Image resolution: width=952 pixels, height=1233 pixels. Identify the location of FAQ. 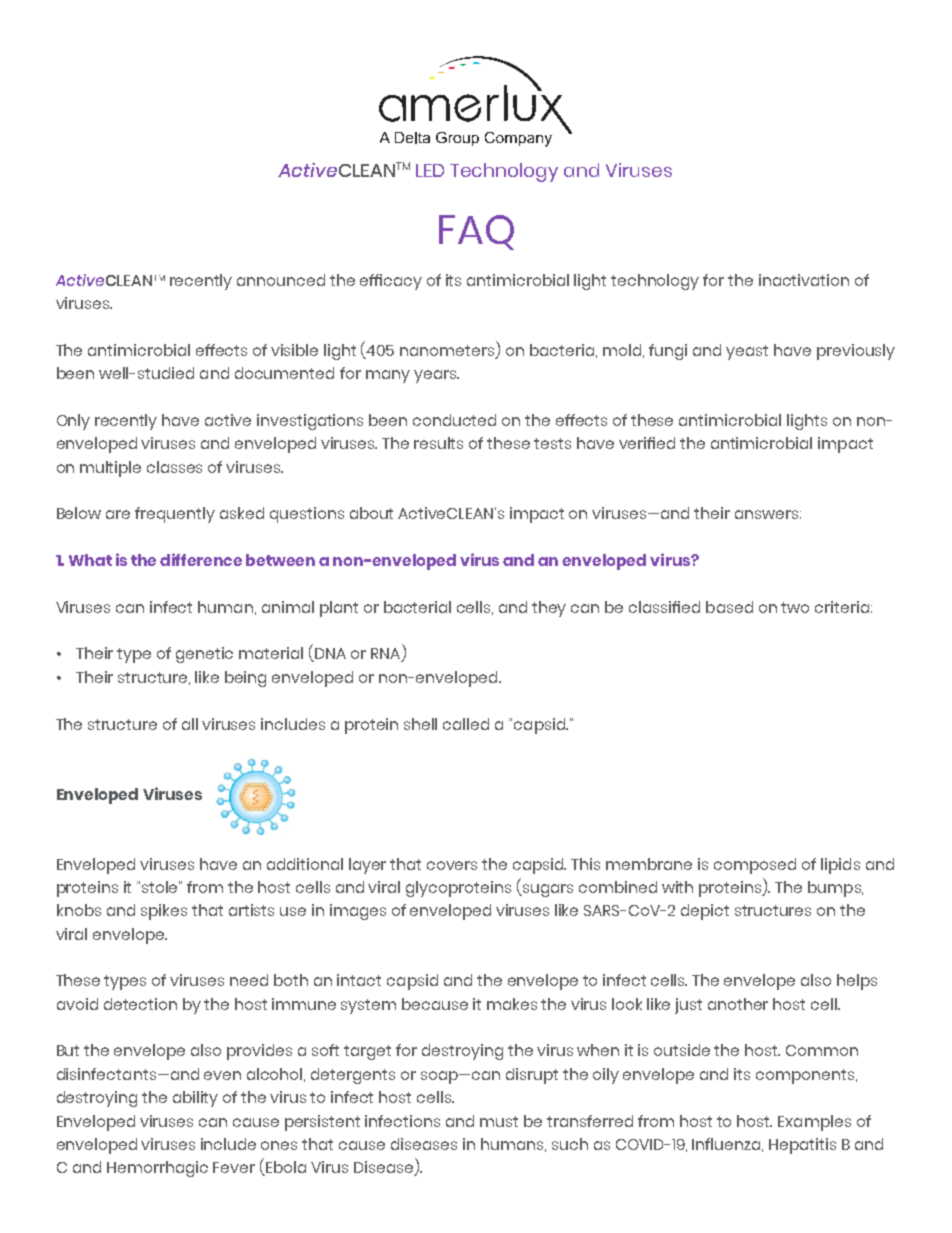
(476, 232).
